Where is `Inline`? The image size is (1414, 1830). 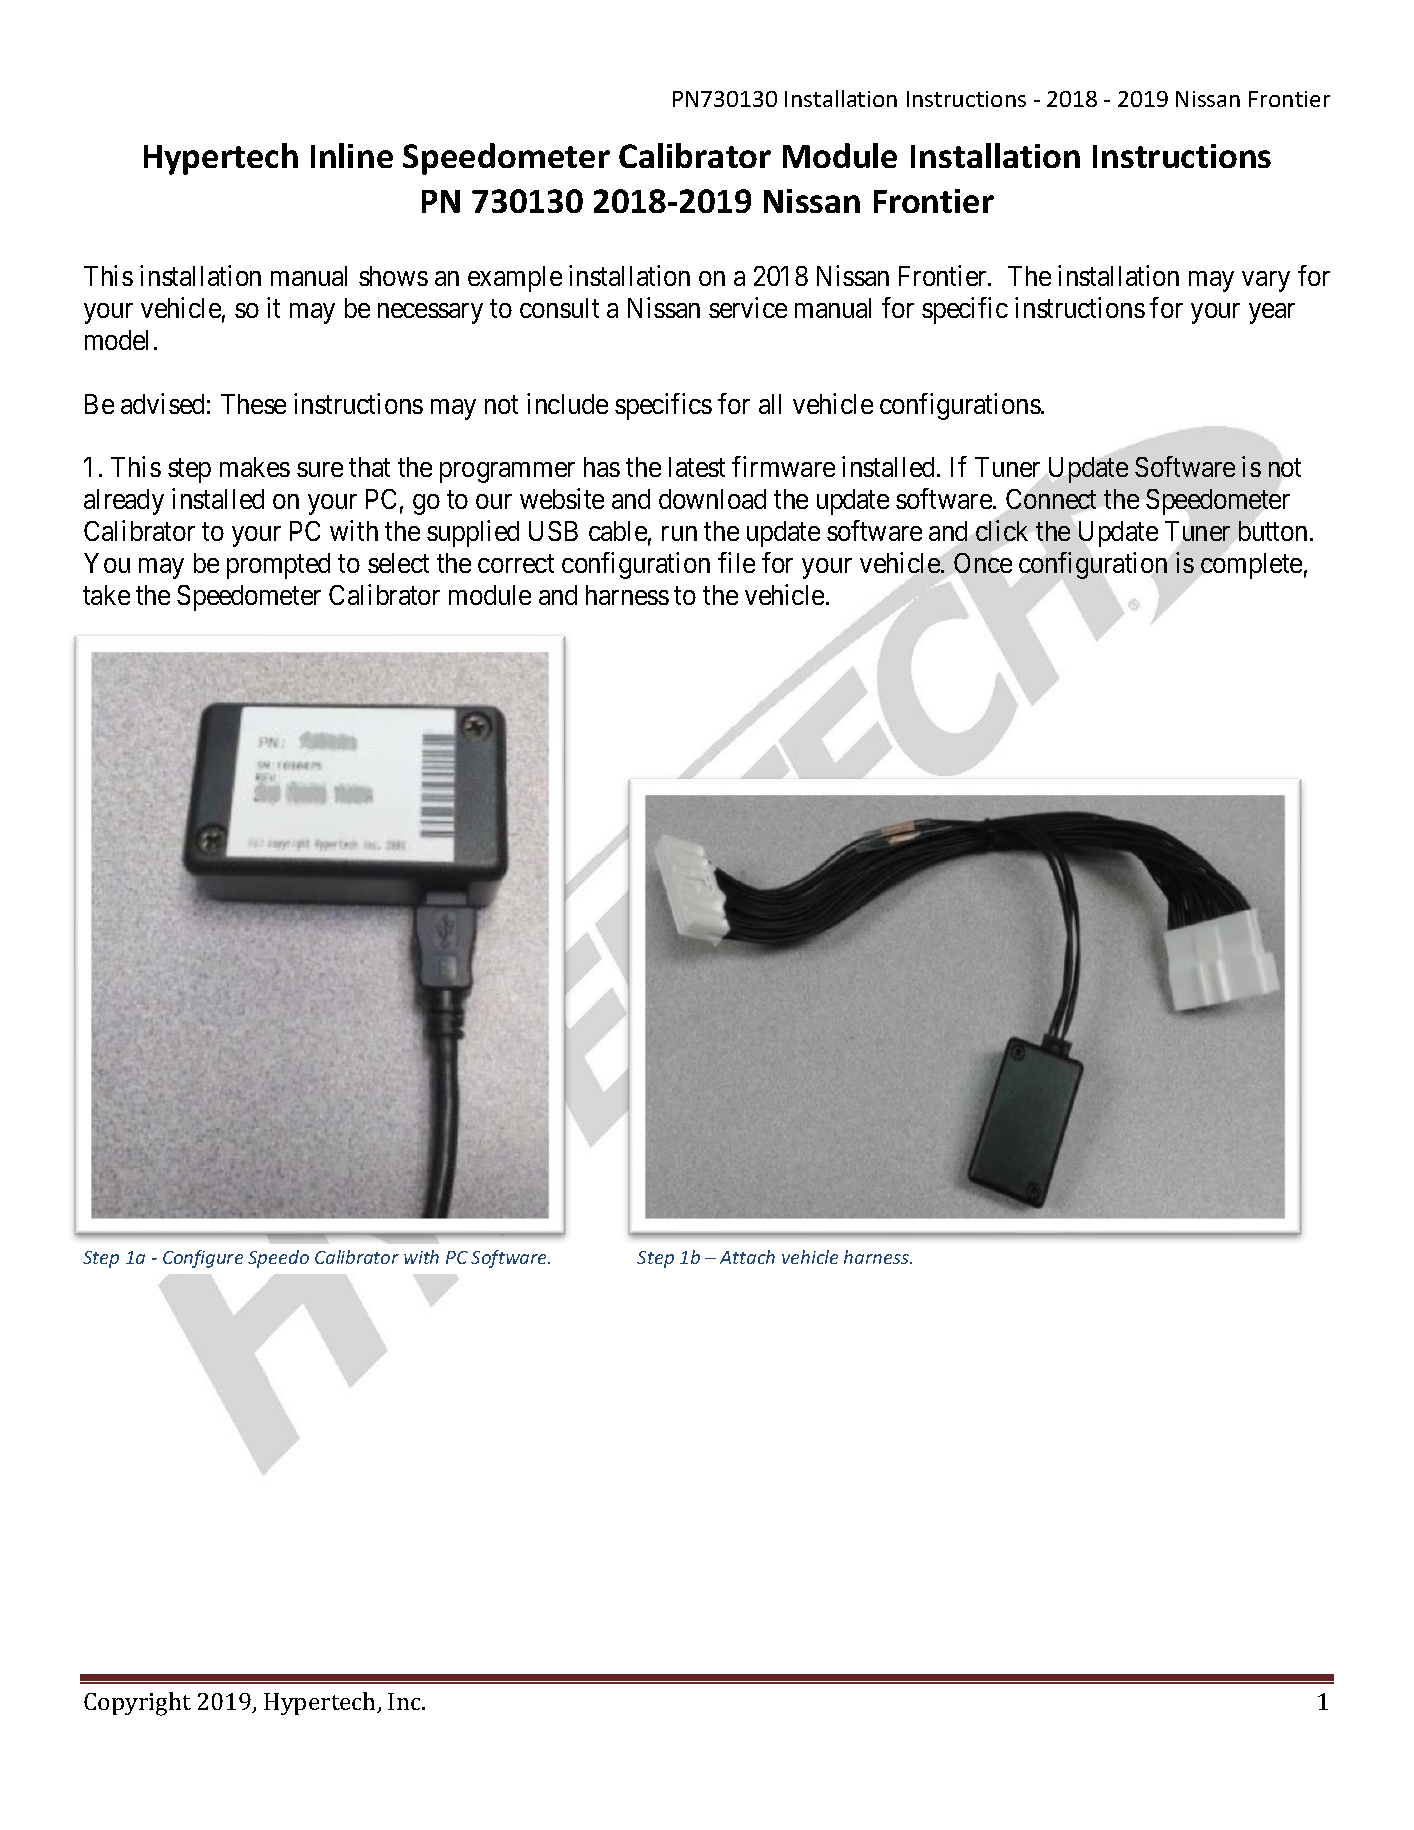 Inline is located at coordinates (352, 155).
